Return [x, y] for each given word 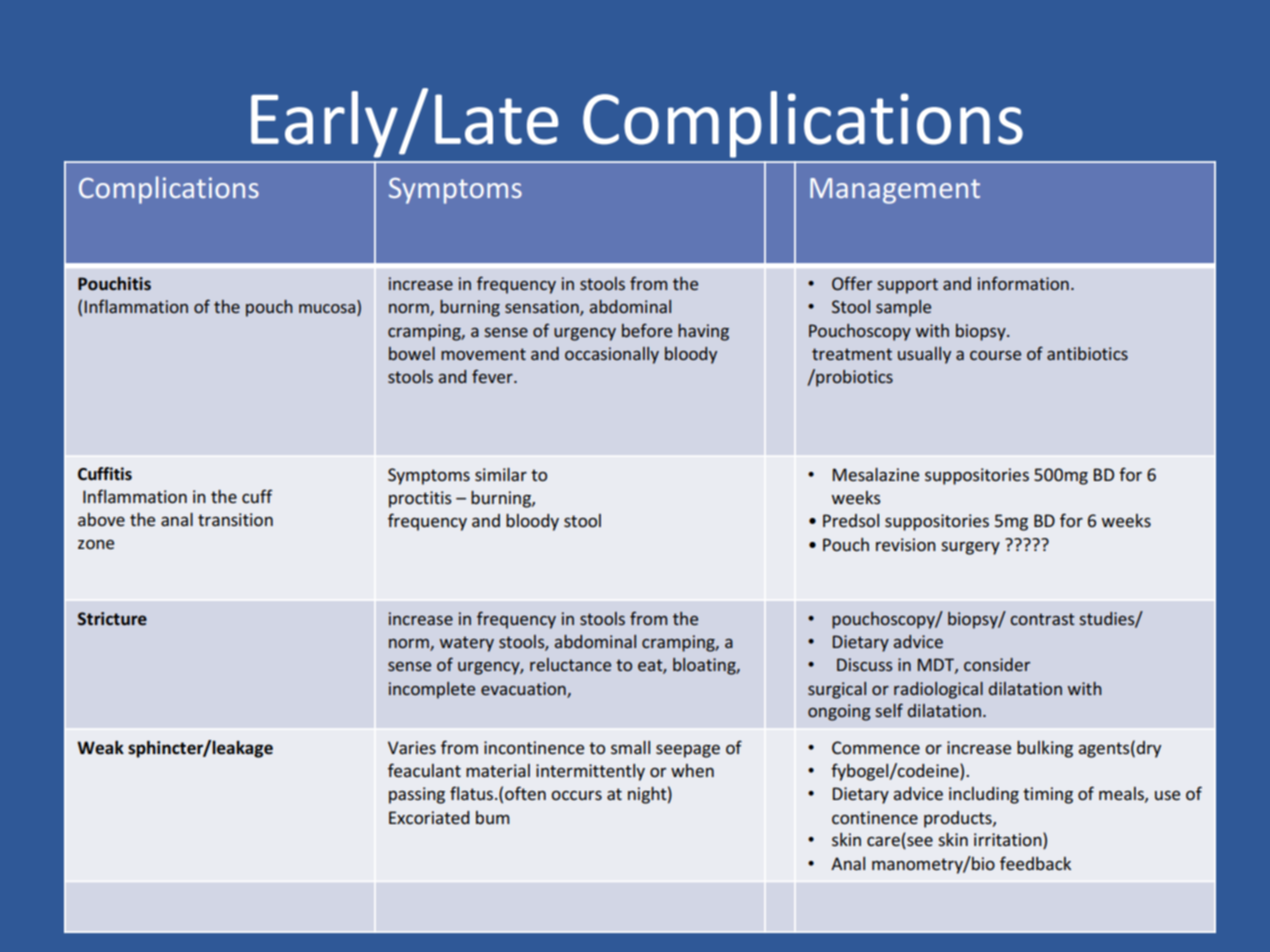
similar [501, 474]
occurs [576, 795]
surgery [970, 548]
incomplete [432, 690]
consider [997, 664]
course [995, 355]
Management [895, 191]
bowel [412, 353]
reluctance [570, 664]
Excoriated [429, 817]
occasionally [612, 355]
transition [235, 519]
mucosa [328, 310]
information [1023, 283]
